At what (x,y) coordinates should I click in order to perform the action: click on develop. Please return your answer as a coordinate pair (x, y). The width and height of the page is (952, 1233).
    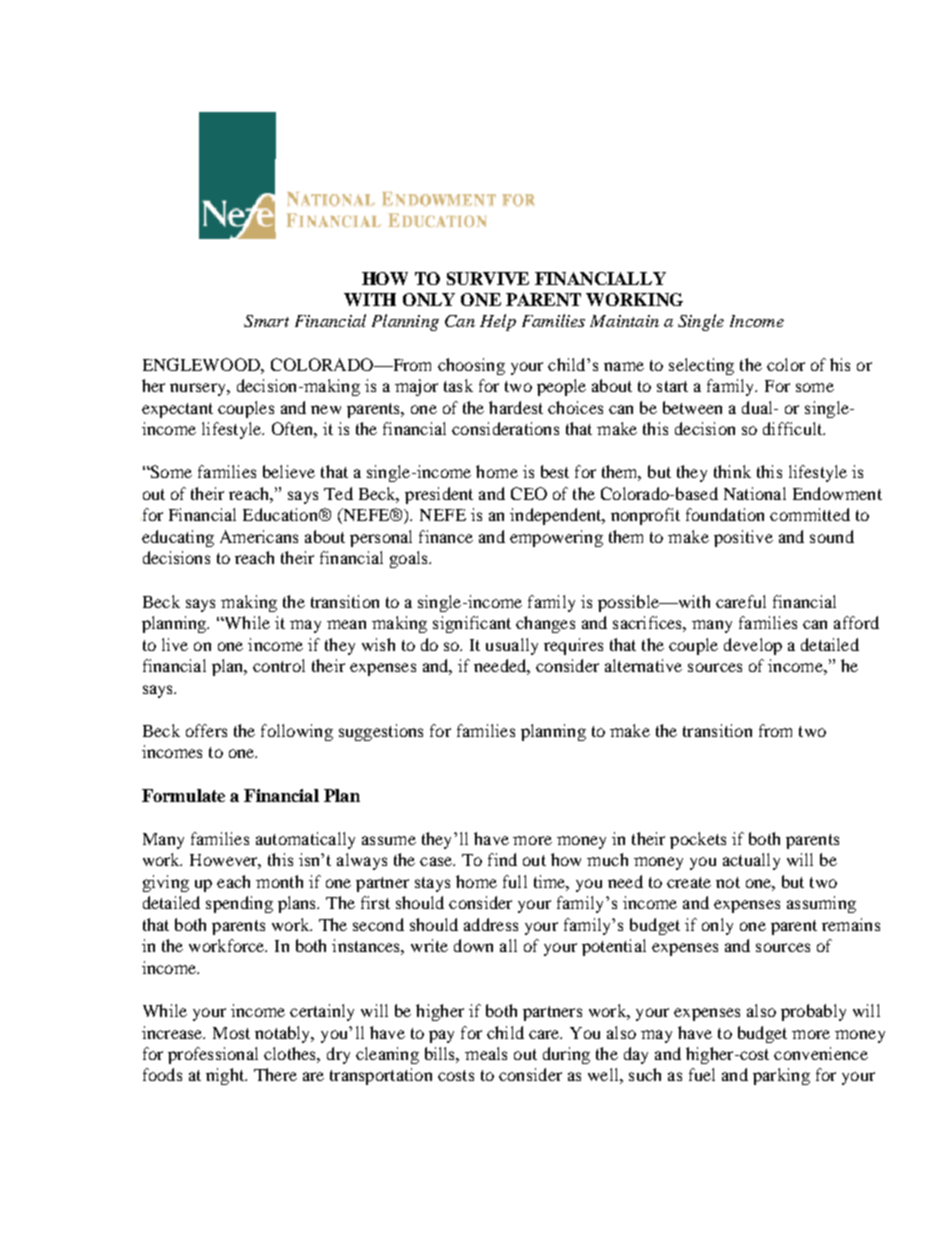
    Looking at the image, I should click on (753, 646).
